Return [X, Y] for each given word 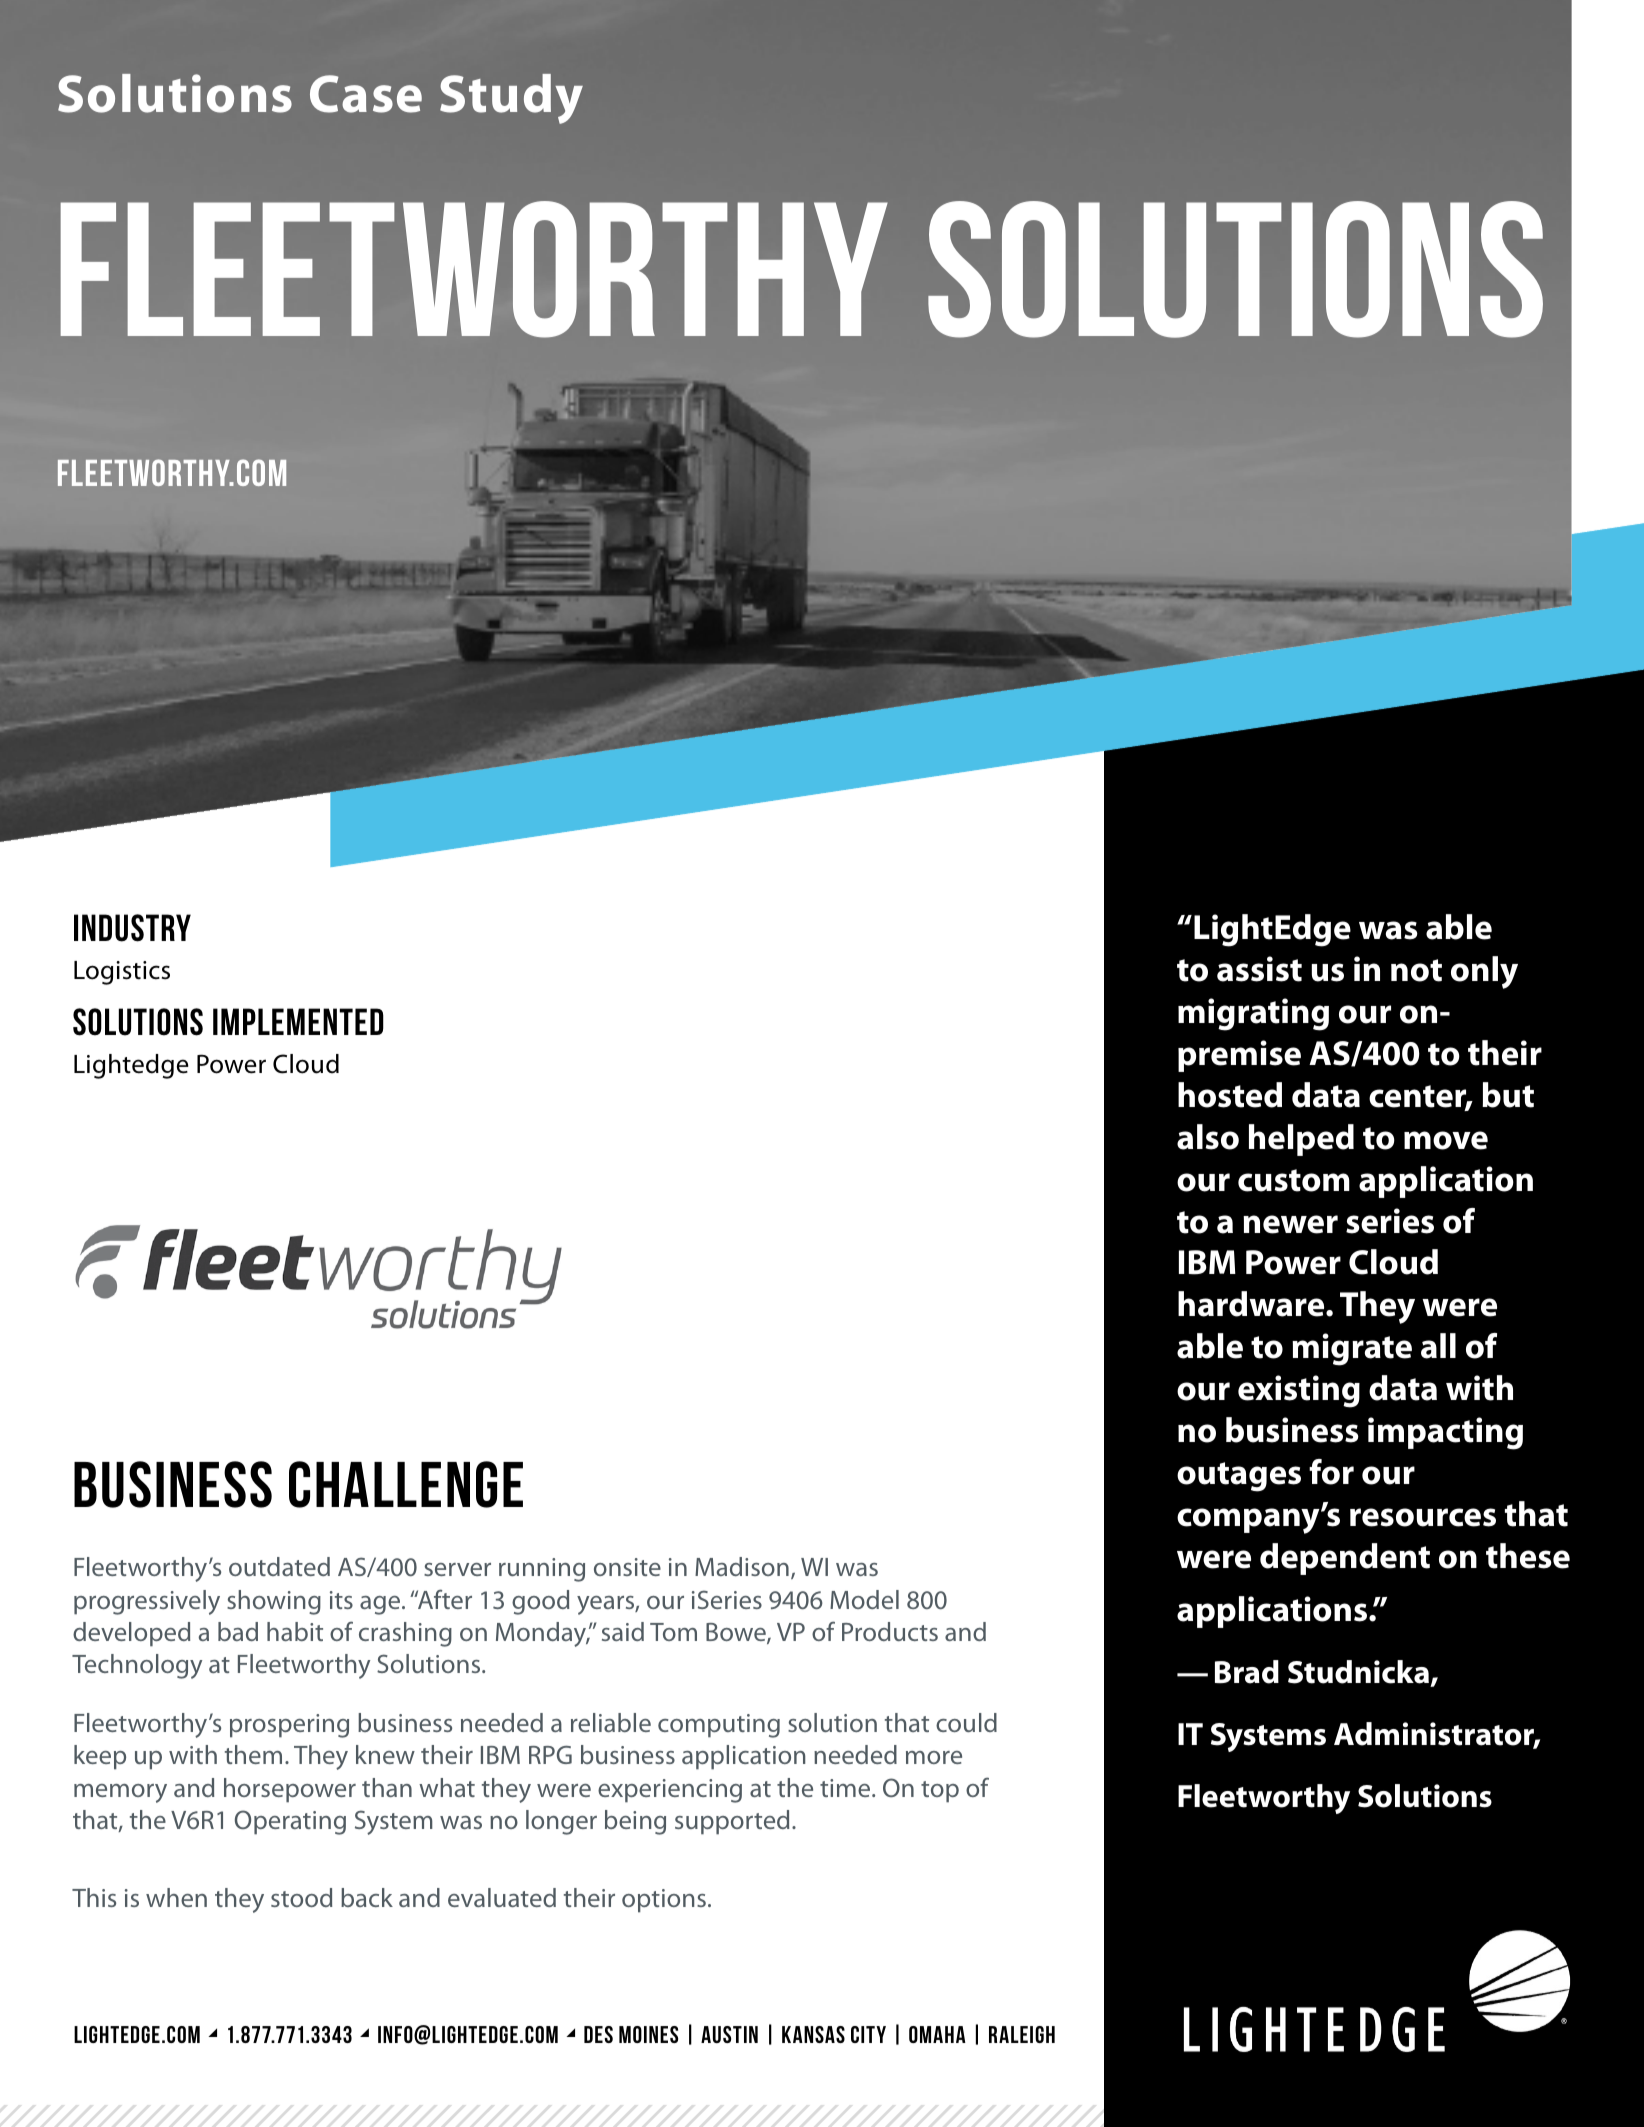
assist [1259, 969]
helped [1301, 1140]
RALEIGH [1022, 2034]
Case [366, 94]
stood [301, 1897]
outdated [279, 1566]
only [1484, 972]
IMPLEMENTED [298, 1021]
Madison [742, 1566]
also [1208, 1137]
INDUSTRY [132, 928]
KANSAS [813, 2034]
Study [511, 99]
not [1416, 970]
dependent [1345, 1559]
